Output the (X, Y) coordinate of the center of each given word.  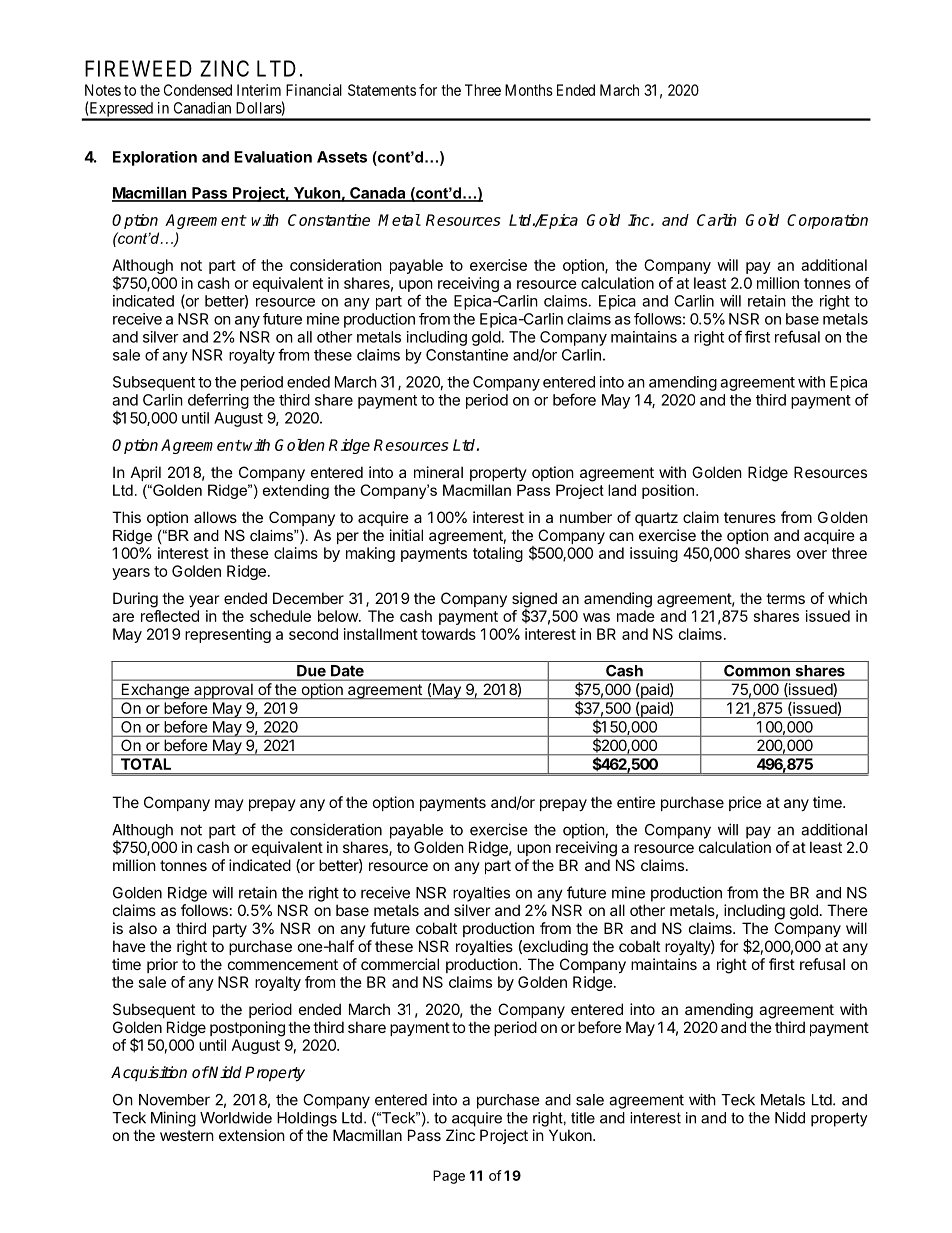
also (143, 928)
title (583, 1118)
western (187, 1135)
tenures (750, 517)
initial (406, 535)
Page (449, 1177)
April (146, 473)
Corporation (827, 221)
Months (529, 90)
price (745, 803)
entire (636, 802)
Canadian (202, 108)
